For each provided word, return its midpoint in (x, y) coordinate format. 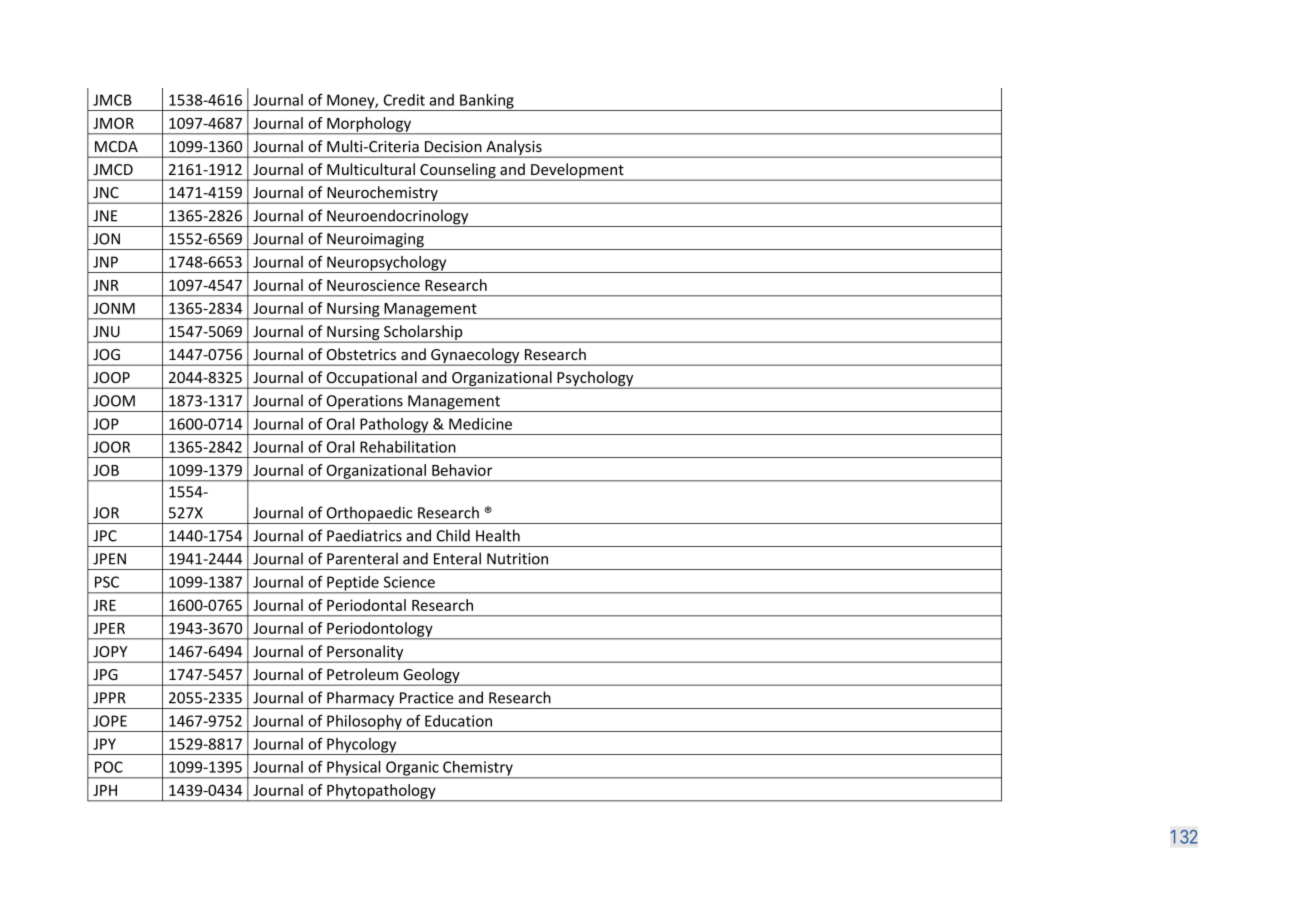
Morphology (369, 125)
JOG (106, 354)
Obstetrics (361, 354)
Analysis (514, 149)
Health (498, 535)
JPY (104, 744)
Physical (354, 769)
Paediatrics (364, 535)
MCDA (116, 146)
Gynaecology (475, 357)
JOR (106, 513)
